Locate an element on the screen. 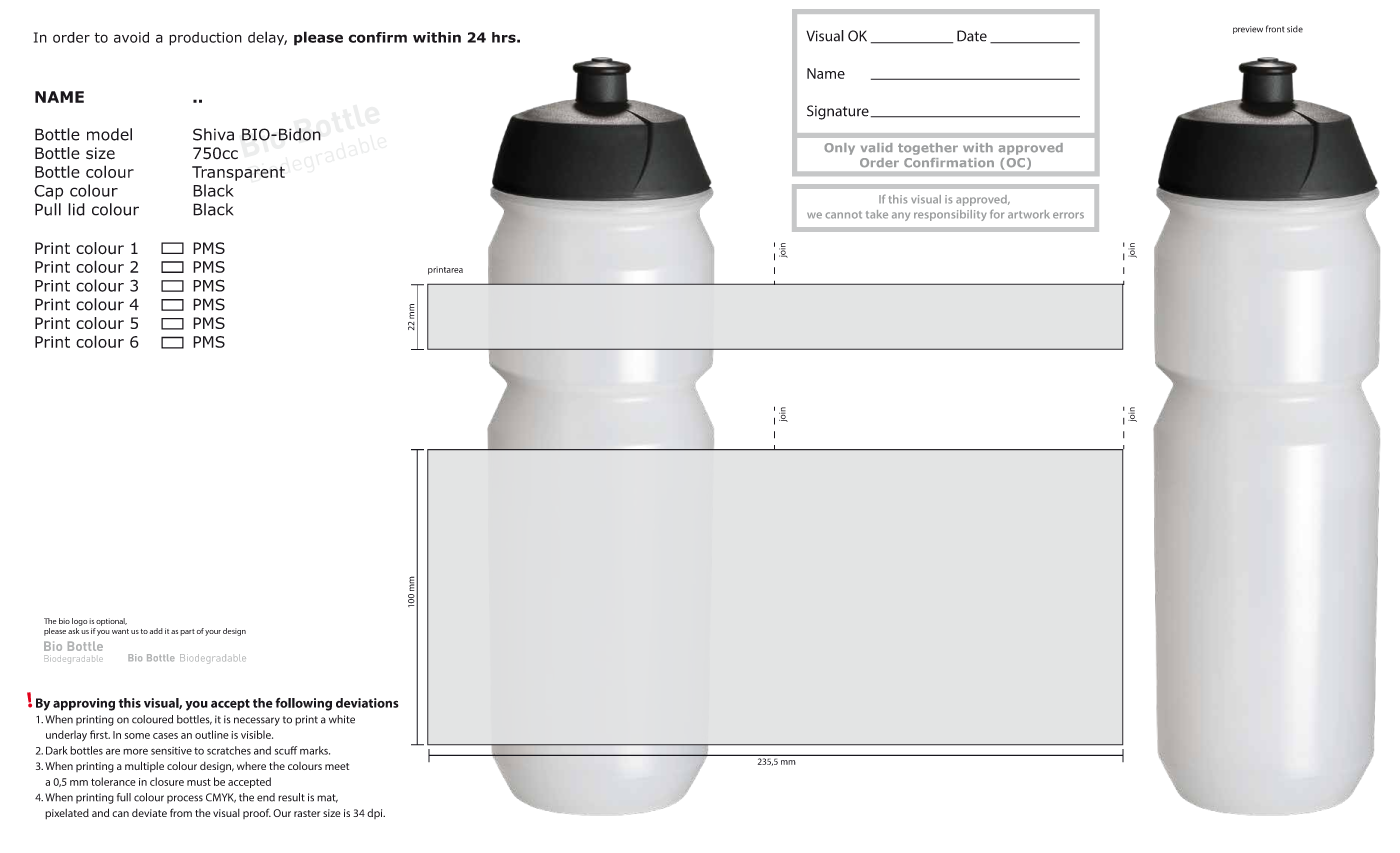 The image size is (1400, 853). artwork is located at coordinates (1029, 214).
